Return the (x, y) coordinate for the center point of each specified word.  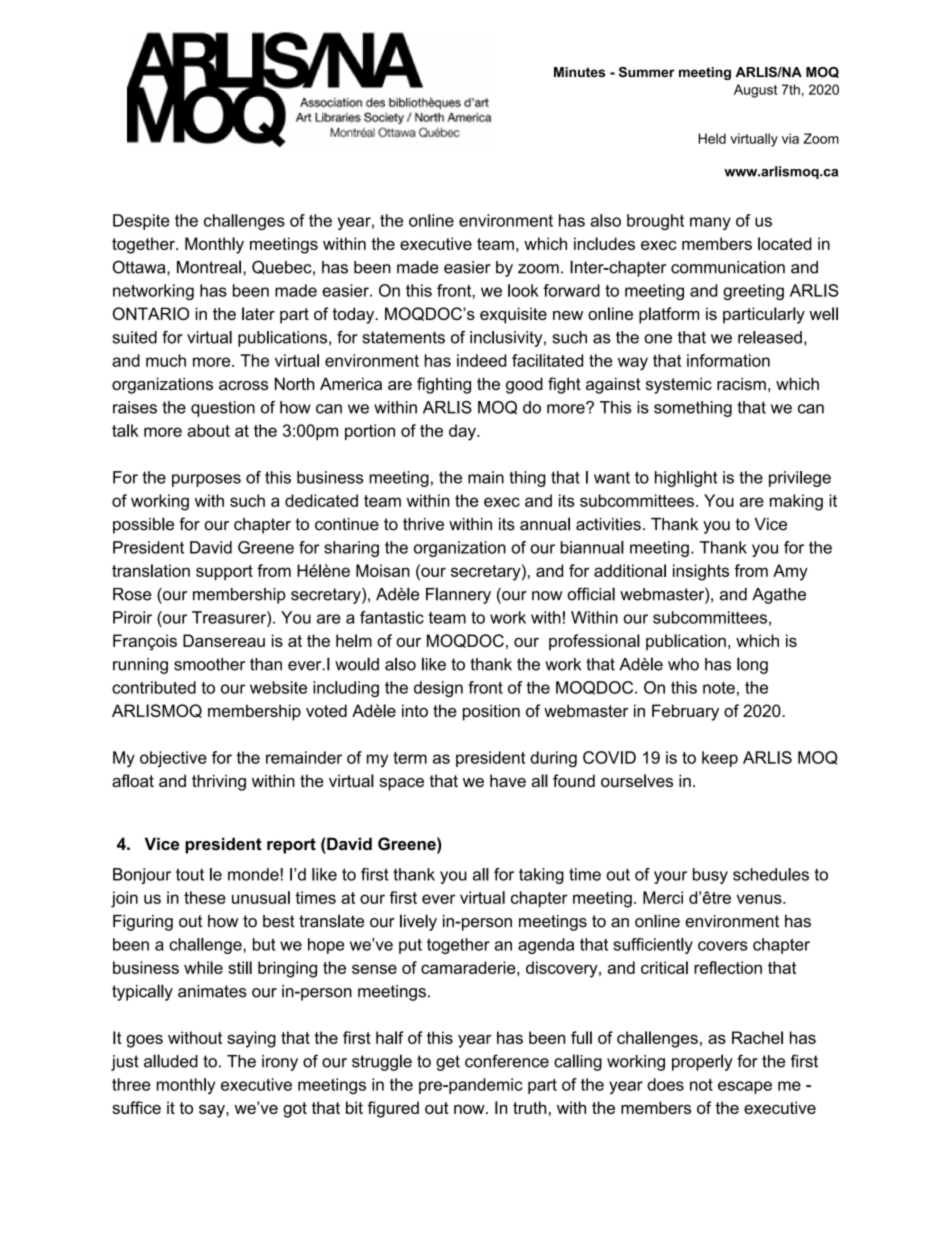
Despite (141, 222)
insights (701, 572)
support (224, 573)
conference (507, 1061)
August (755, 91)
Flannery (458, 595)
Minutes (579, 72)
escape (745, 1087)
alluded (171, 1061)
